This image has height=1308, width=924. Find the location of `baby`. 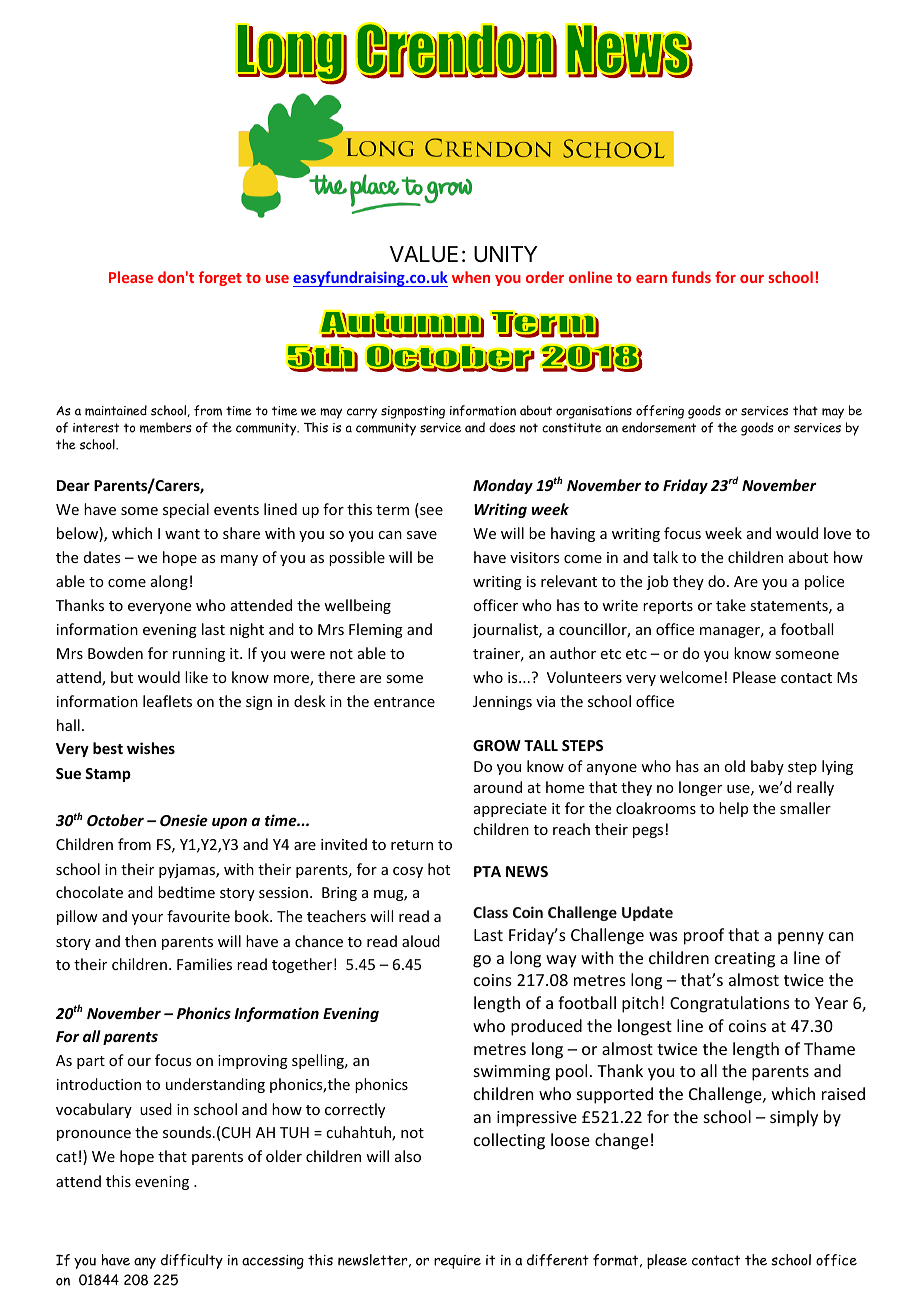

baby is located at coordinates (767, 767).
